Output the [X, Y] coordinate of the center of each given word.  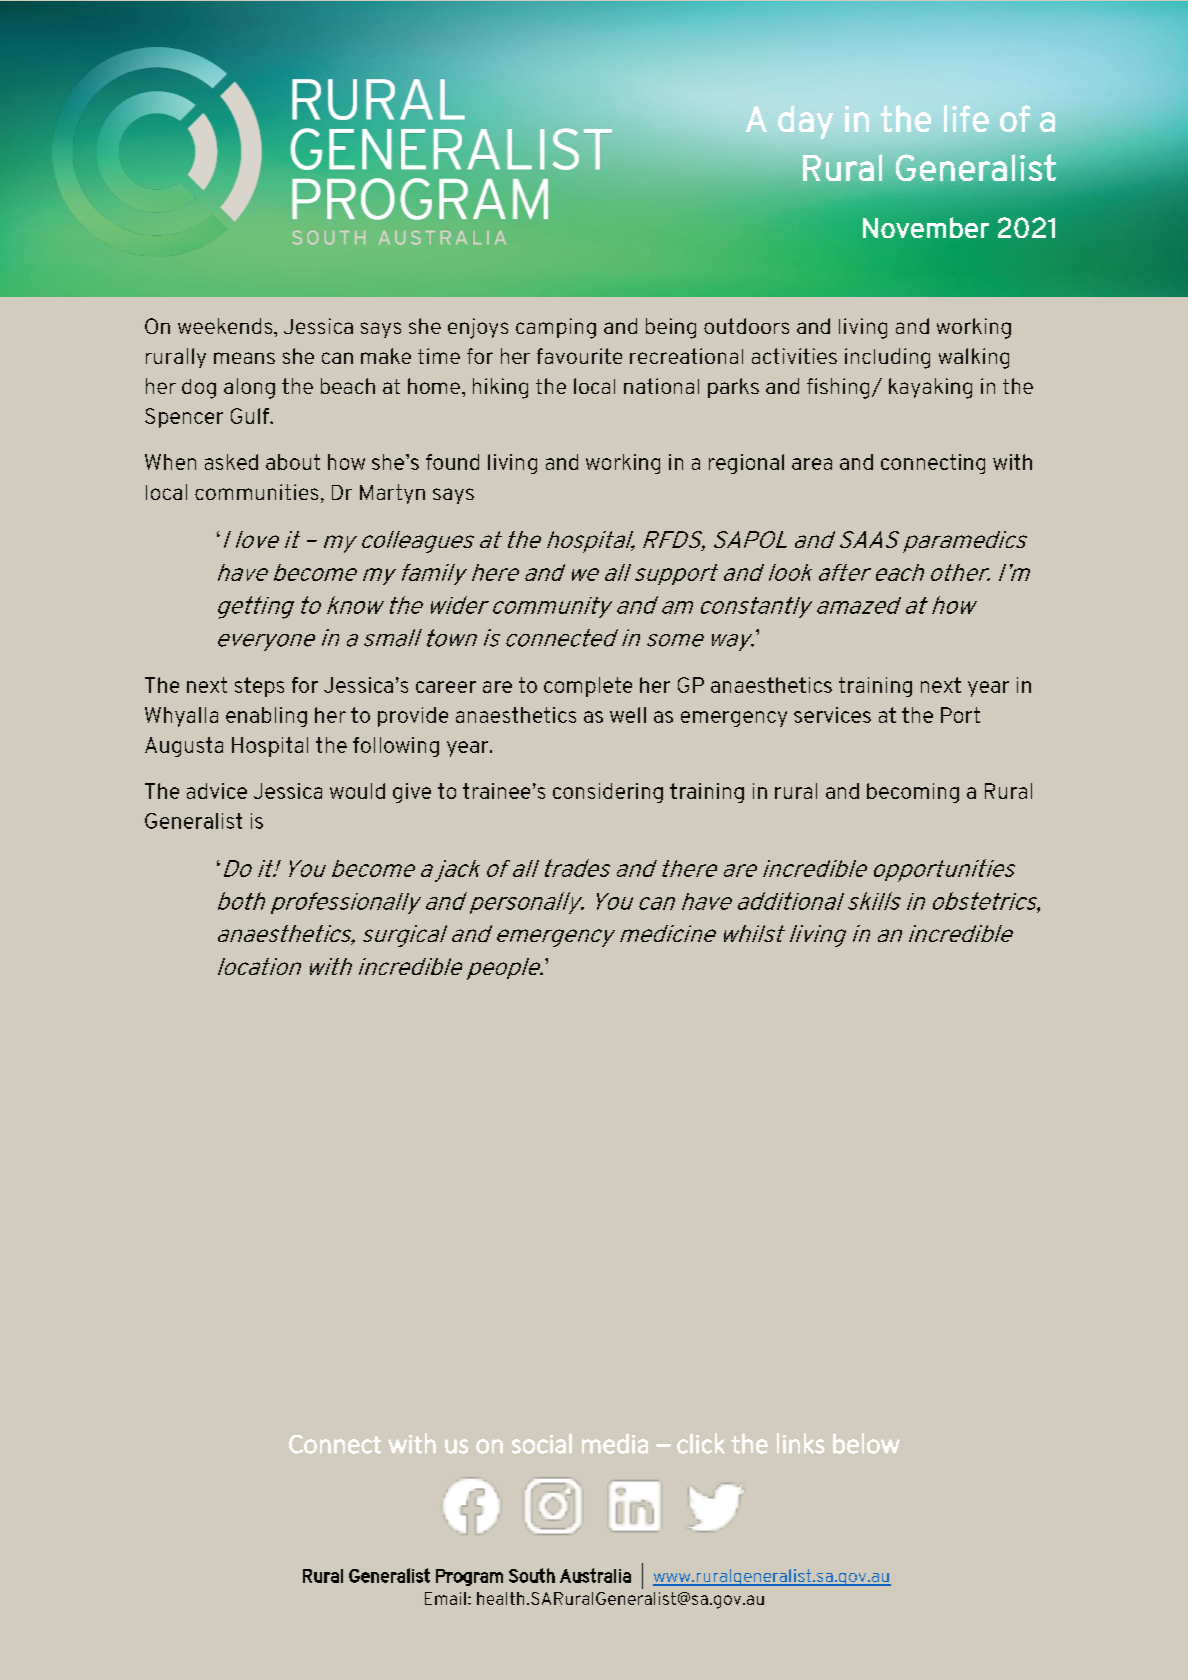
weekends [226, 326]
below [866, 1443]
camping [556, 328]
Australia [595, 1575]
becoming [913, 793]
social [542, 1443]
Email [445, 1598]
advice [217, 791]
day [805, 122]
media [615, 1443]
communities [256, 492]
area [812, 464]
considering [608, 793]
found [452, 462]
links [801, 1443]
